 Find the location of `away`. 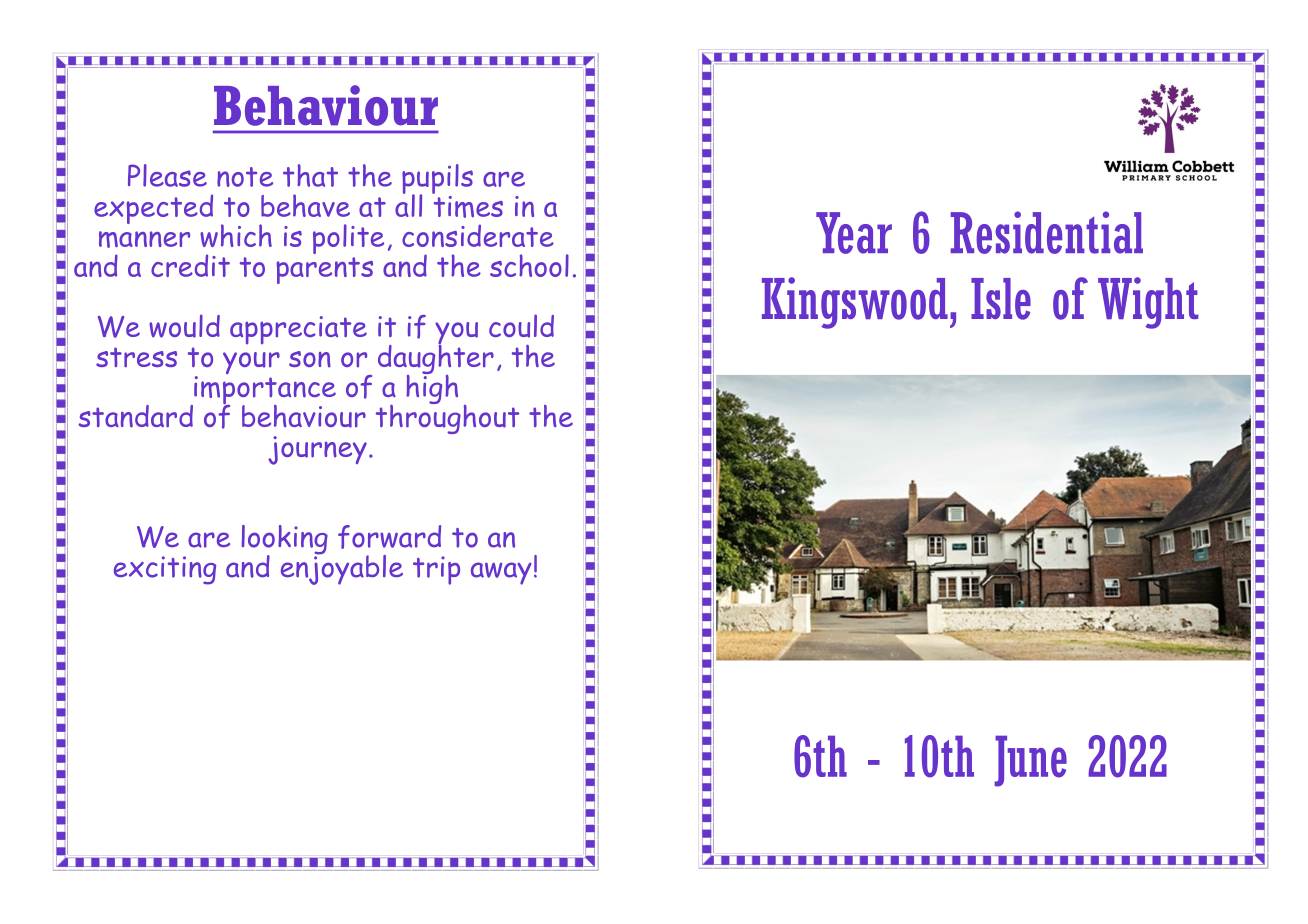

away is located at coordinates (501, 573).
